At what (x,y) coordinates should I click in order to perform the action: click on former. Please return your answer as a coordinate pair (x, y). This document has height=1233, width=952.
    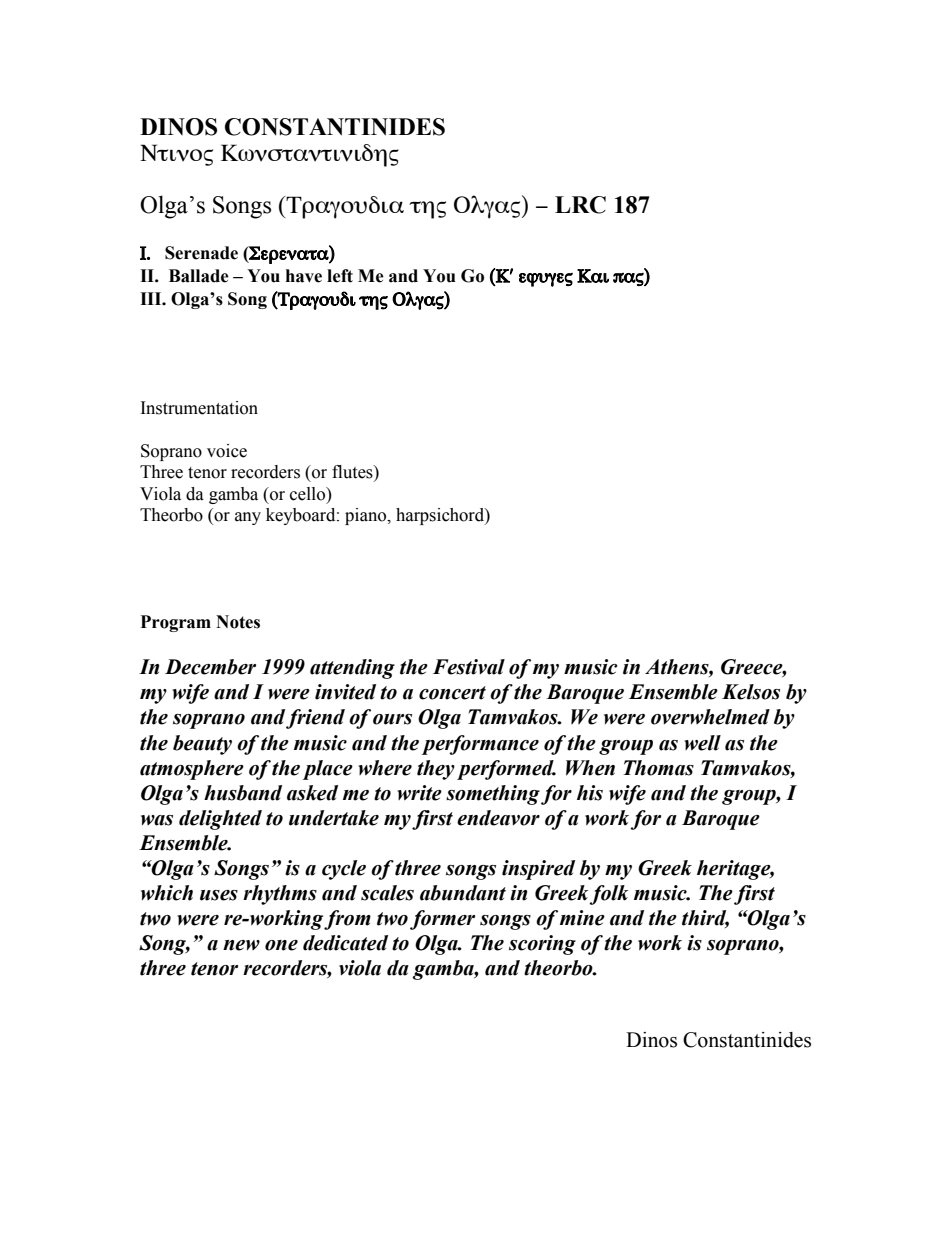
    Looking at the image, I should click on (442, 920).
